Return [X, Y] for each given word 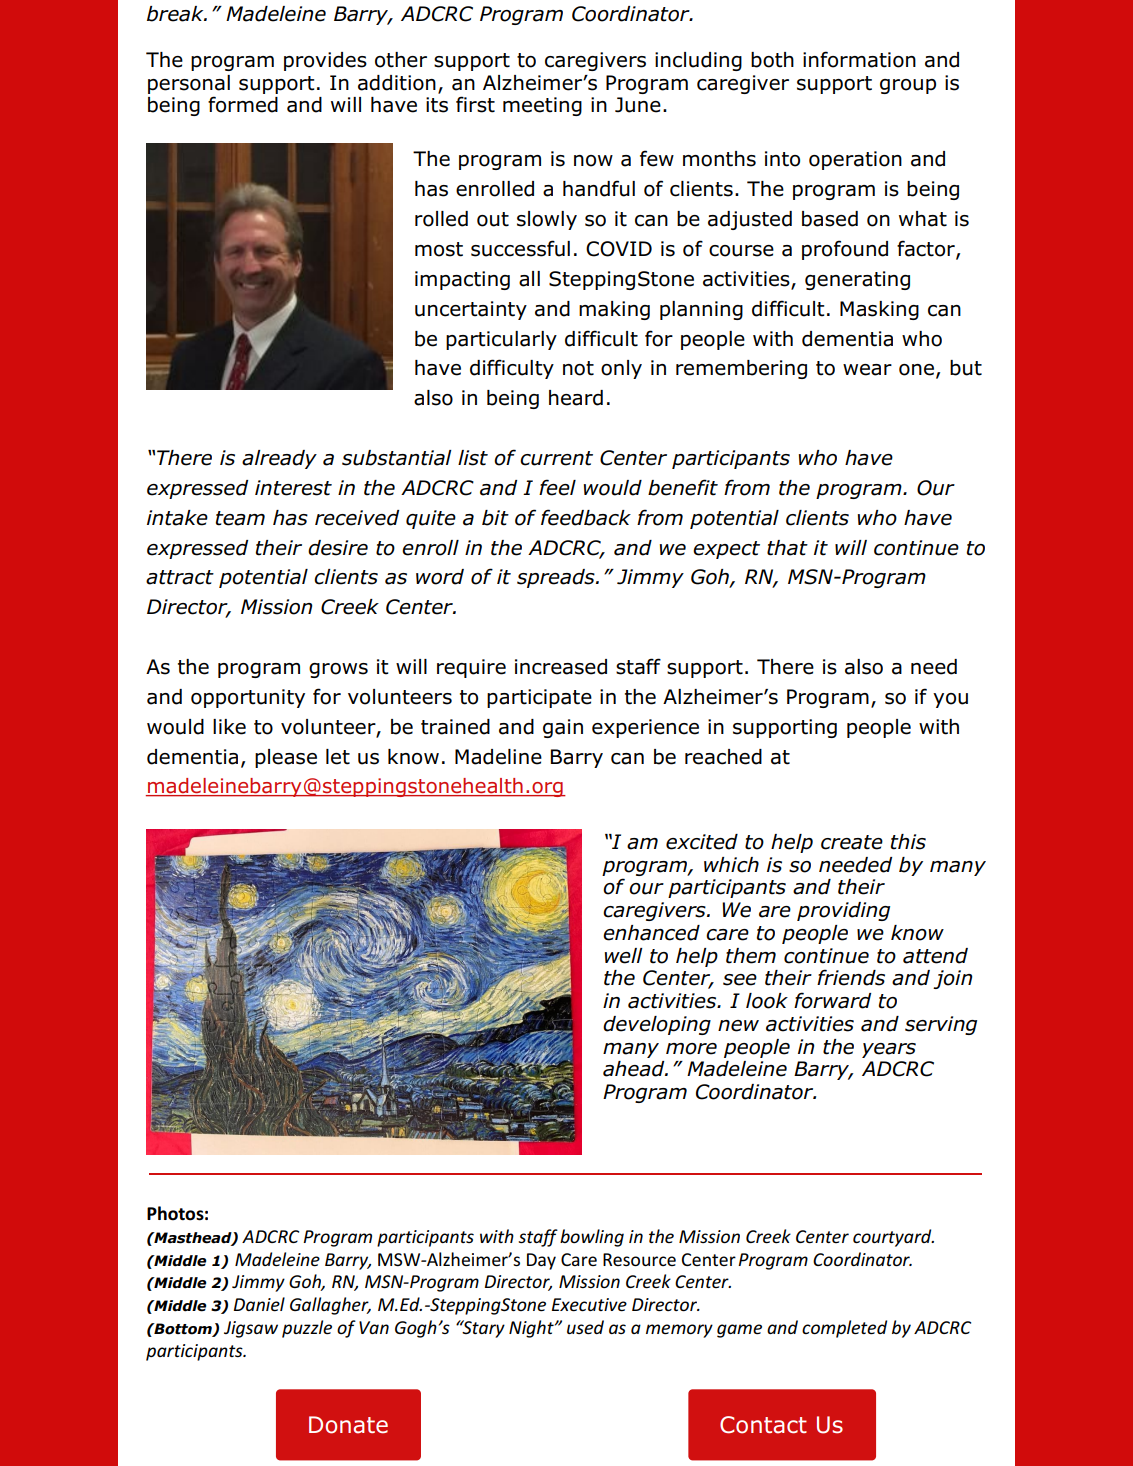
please [286, 758]
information [859, 59]
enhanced [651, 933]
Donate [348, 1425]
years [889, 1050]
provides [325, 61]
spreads [557, 578]
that [787, 548]
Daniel [259, 1304]
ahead [635, 1069]
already [279, 459]
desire [338, 548]
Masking [879, 310]
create [852, 842]
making [614, 310]
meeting [542, 106]
